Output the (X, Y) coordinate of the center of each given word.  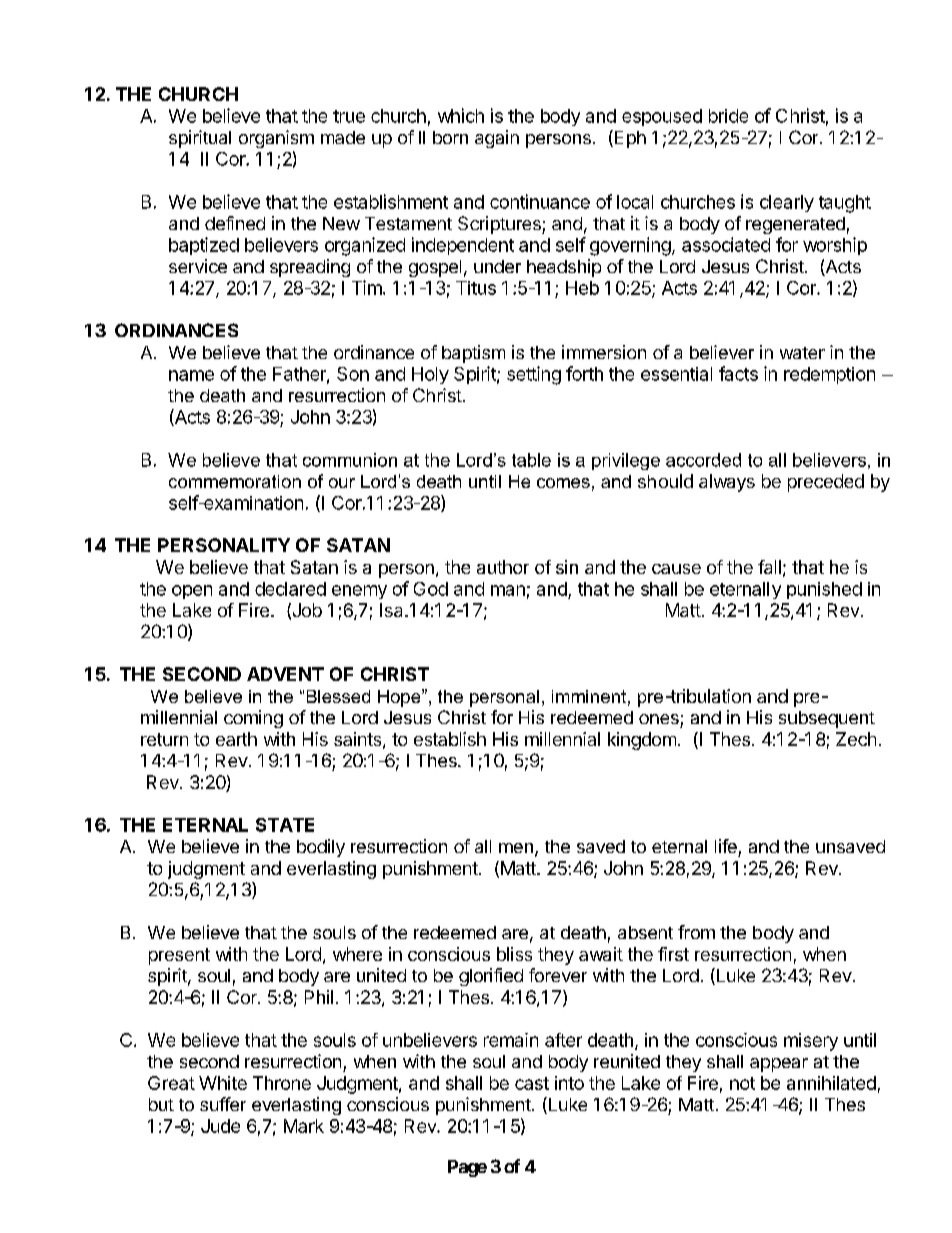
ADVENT (285, 674)
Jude (220, 1126)
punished (824, 590)
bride (728, 116)
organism (276, 139)
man (508, 590)
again (497, 139)
